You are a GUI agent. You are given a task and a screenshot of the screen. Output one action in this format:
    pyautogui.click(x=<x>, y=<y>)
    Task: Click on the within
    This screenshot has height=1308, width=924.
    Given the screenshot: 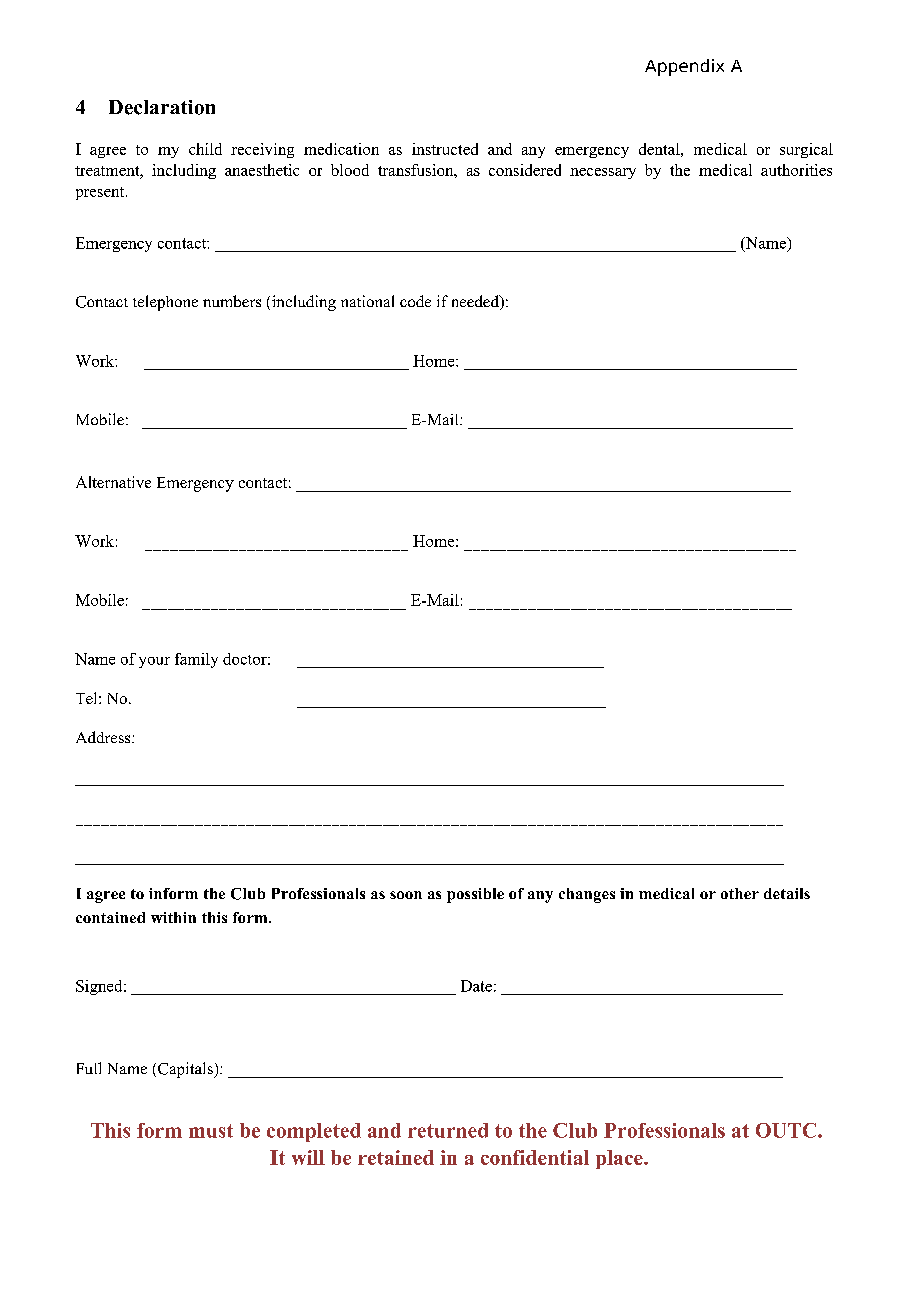 What is the action you would take?
    pyautogui.click(x=173, y=917)
